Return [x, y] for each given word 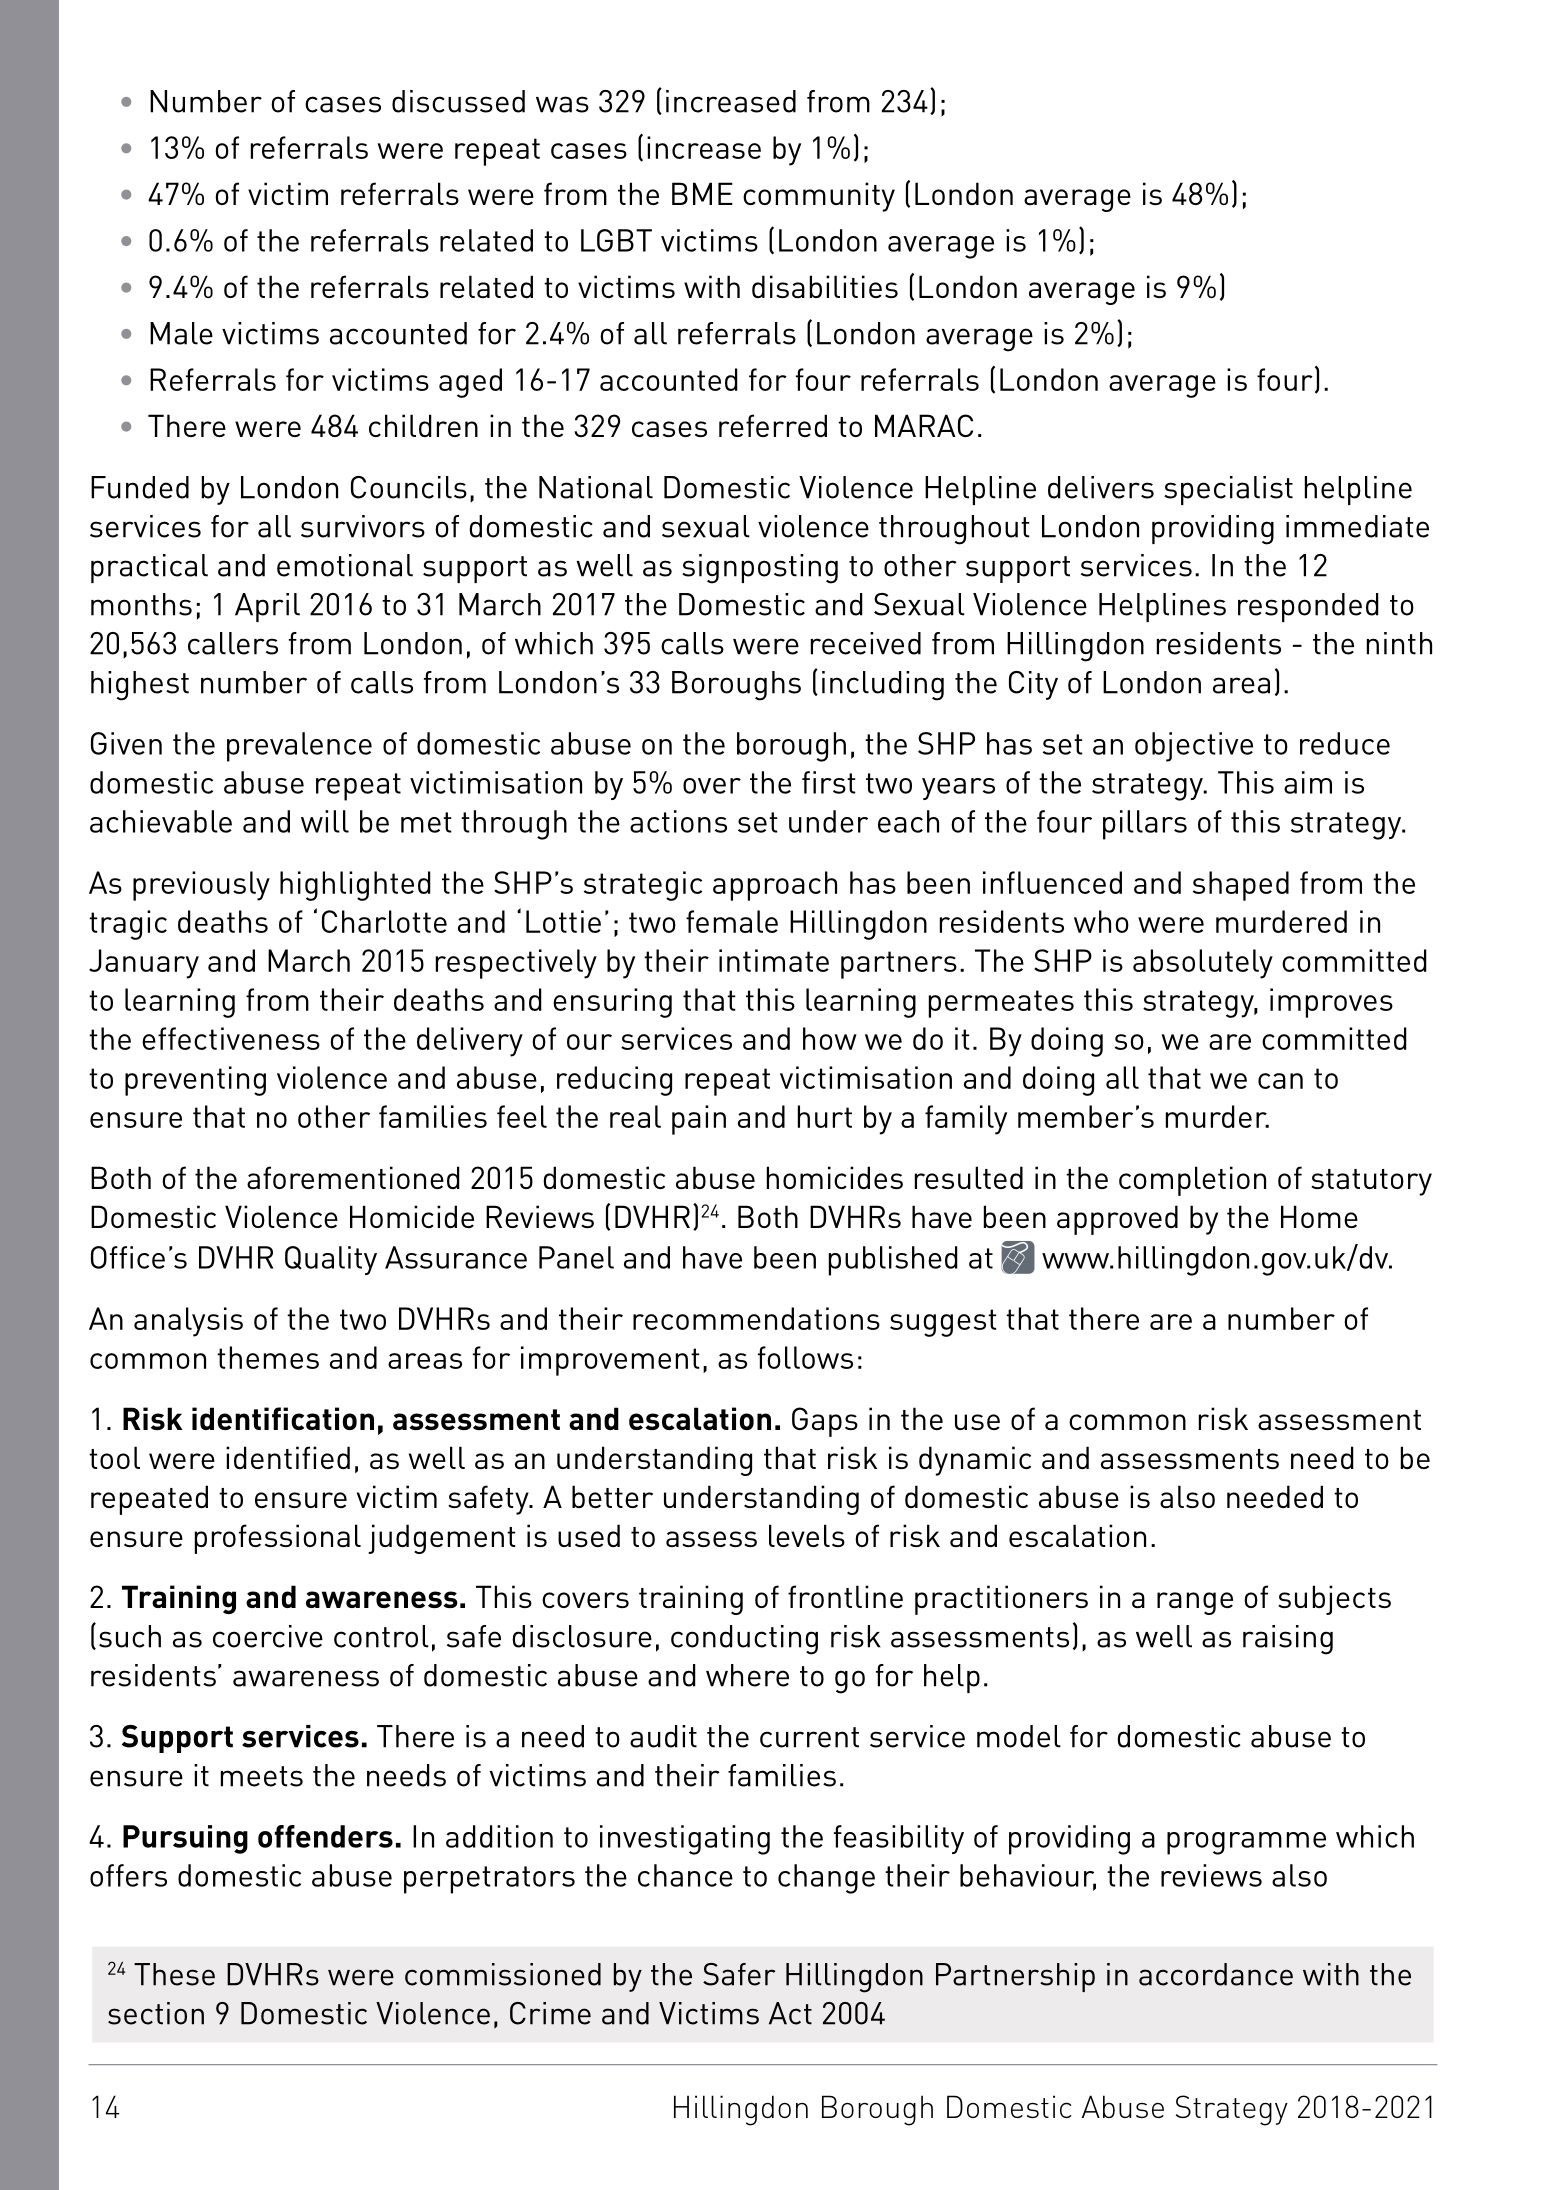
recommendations [756, 1318]
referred [773, 425]
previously [201, 886]
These [174, 1974]
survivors [363, 526]
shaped [1241, 886]
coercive [268, 1636]
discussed [458, 101]
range [1195, 1603]
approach [775, 886]
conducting [744, 1640]
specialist [1228, 490]
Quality [331, 1260]
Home [1319, 1216]
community [819, 197]
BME [702, 193]
